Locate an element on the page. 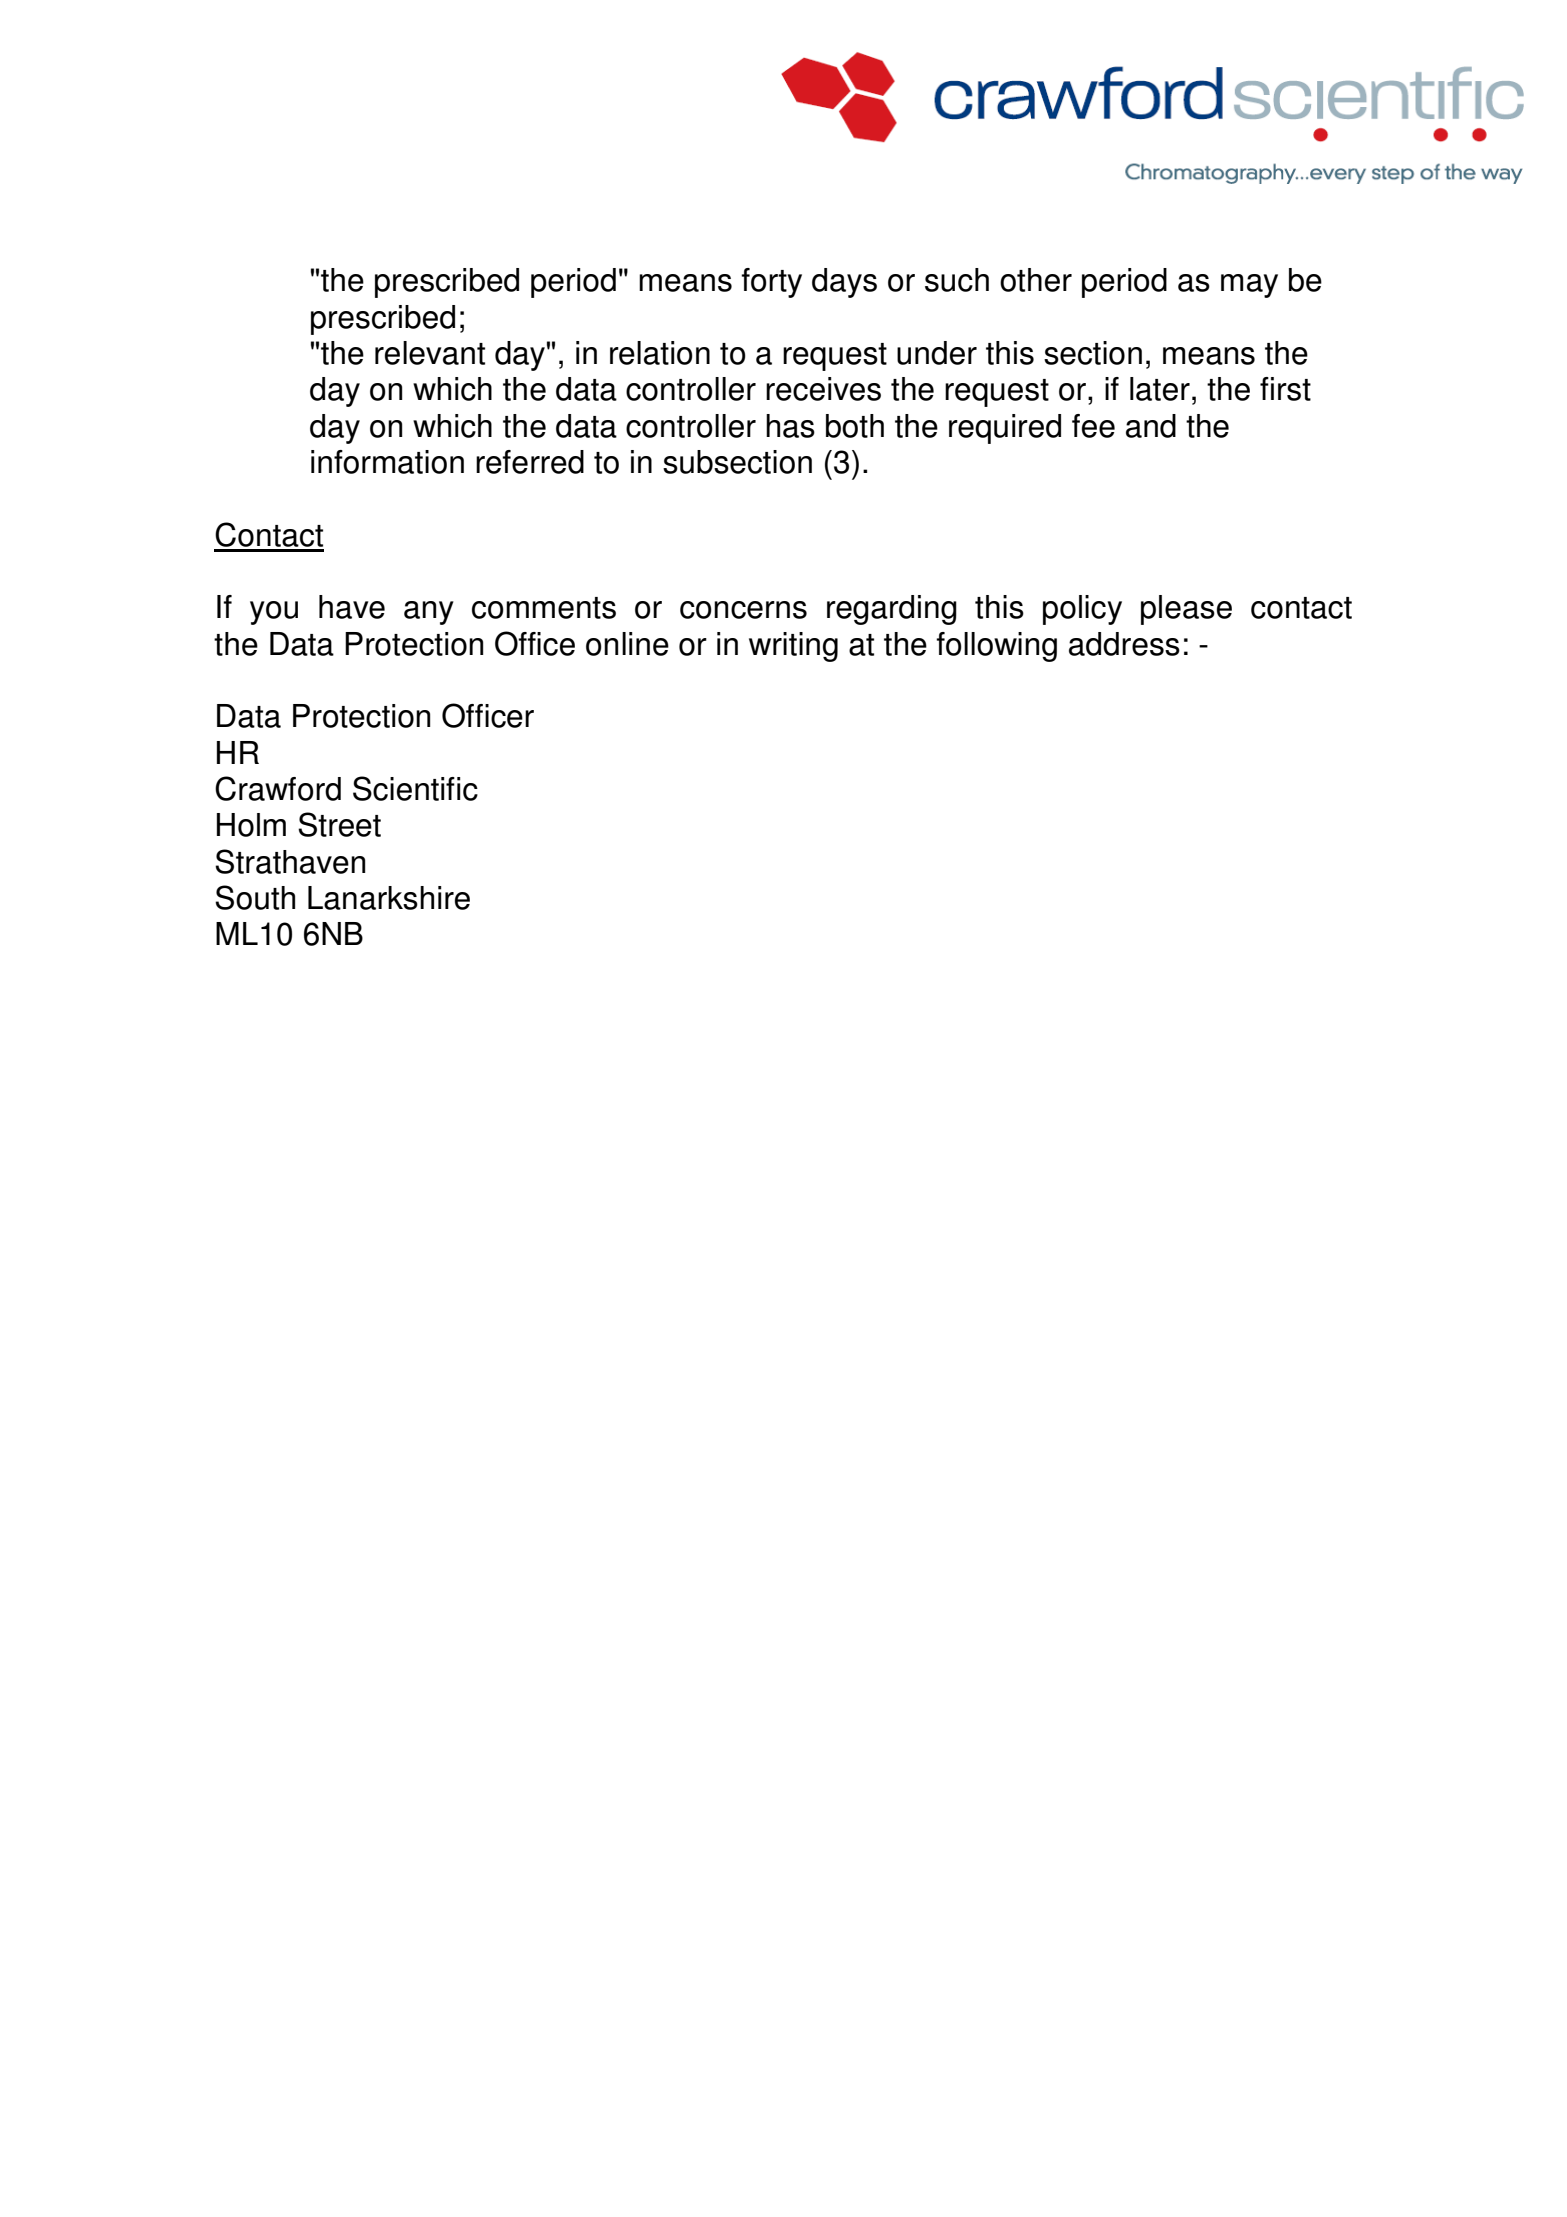 The height and width of the page is (2217, 1567). relevant is located at coordinates (430, 353).
